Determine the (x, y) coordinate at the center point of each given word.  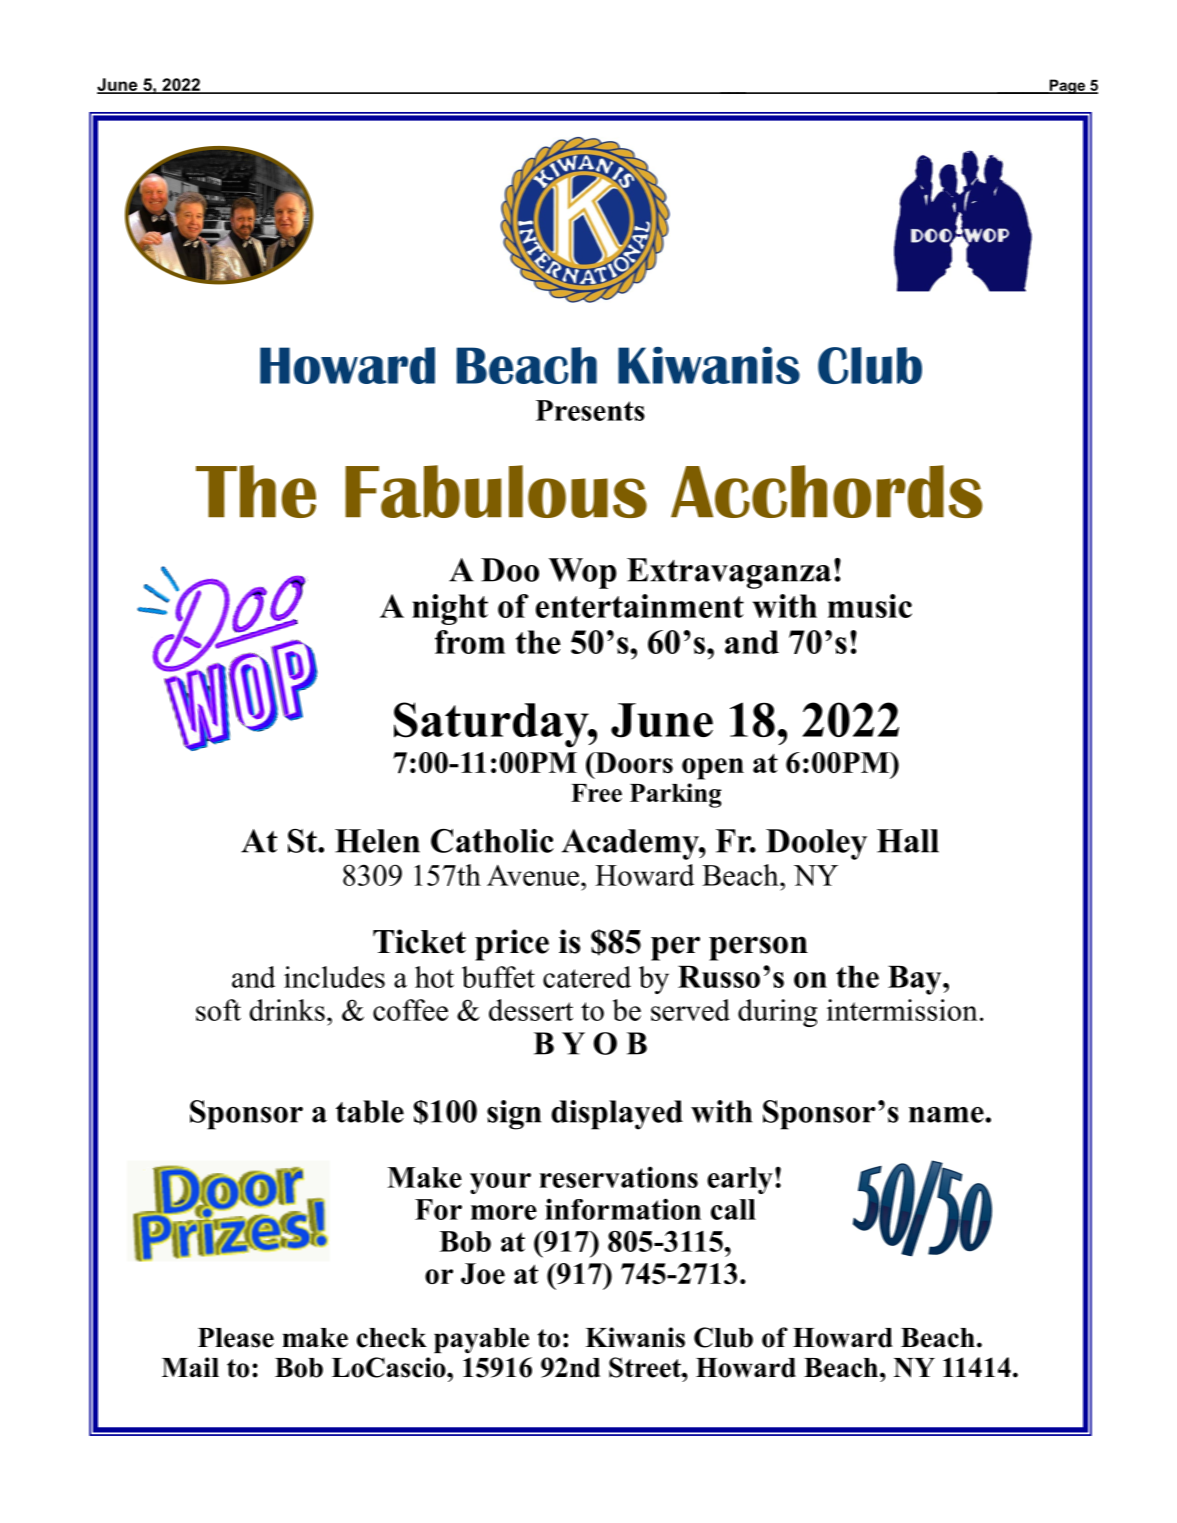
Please (236, 1338)
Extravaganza (729, 573)
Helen (377, 841)
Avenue (533, 875)
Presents (590, 410)
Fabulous (496, 491)
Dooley (816, 844)
